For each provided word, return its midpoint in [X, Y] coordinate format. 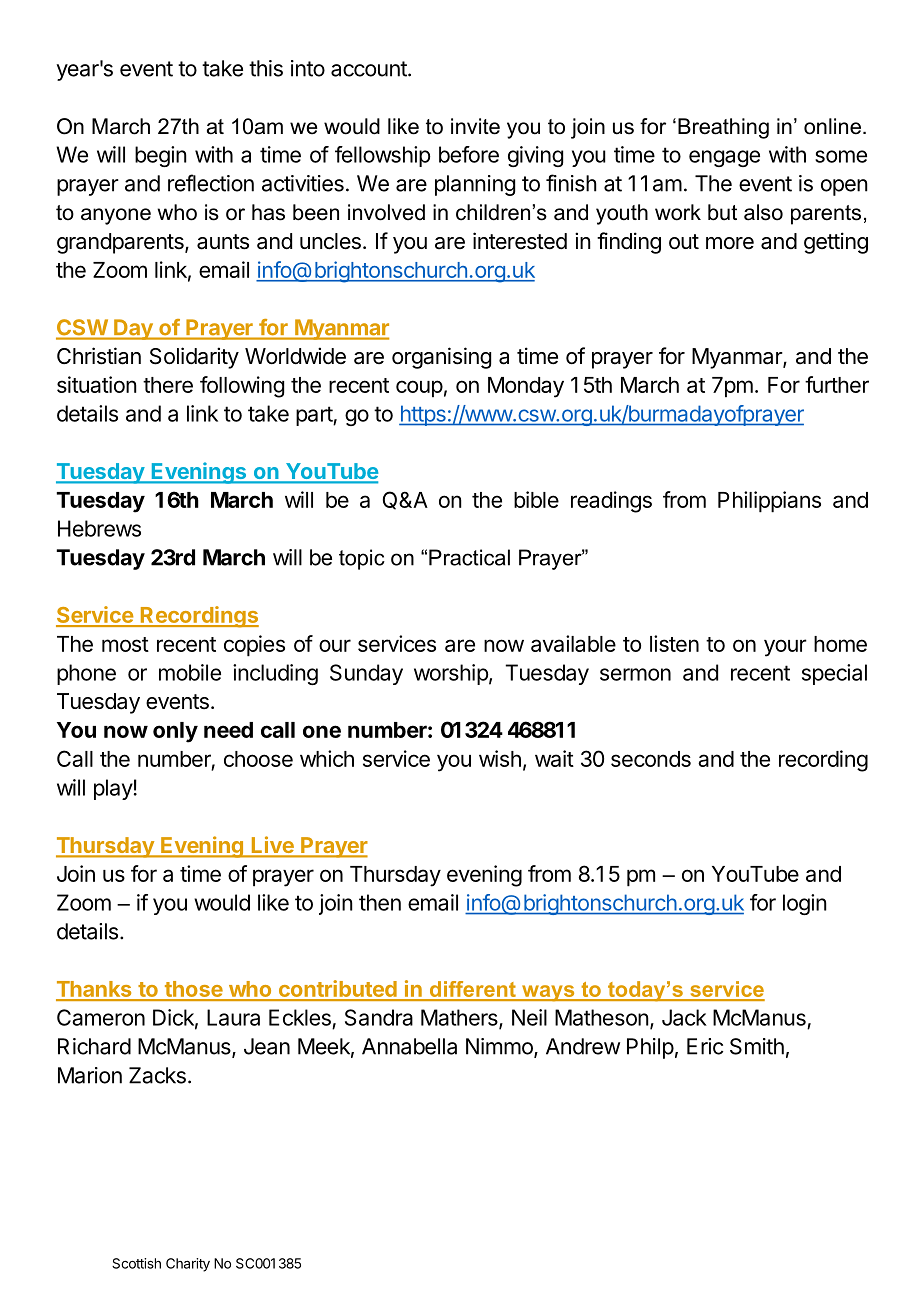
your [785, 648]
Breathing [723, 128]
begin [161, 156]
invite [475, 126]
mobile [190, 672]
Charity [188, 1265]
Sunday [366, 674]
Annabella [409, 1046]
